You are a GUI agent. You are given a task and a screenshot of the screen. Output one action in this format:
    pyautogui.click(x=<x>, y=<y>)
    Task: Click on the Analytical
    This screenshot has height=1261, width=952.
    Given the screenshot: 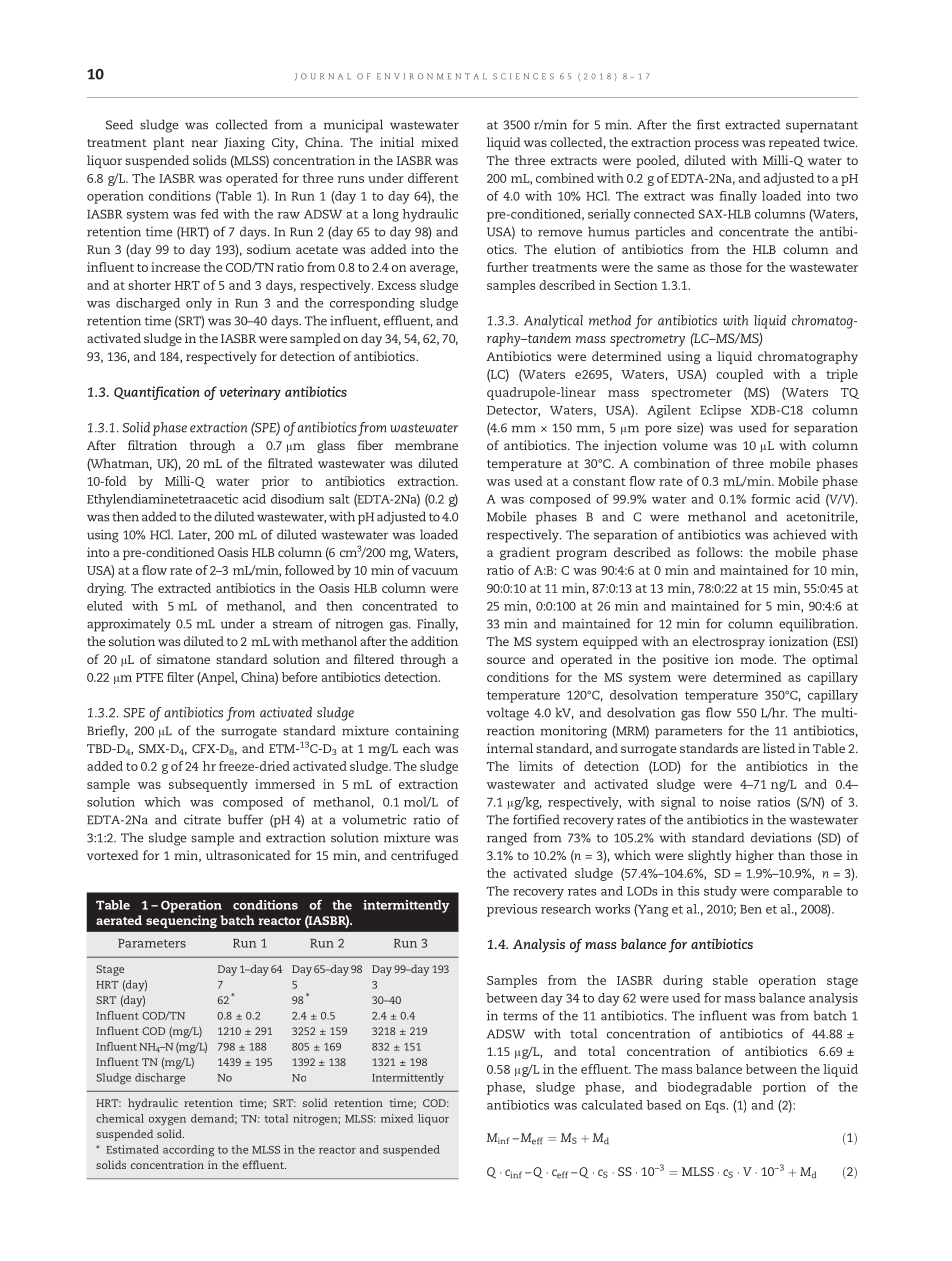 What is the action you would take?
    pyautogui.click(x=553, y=322)
